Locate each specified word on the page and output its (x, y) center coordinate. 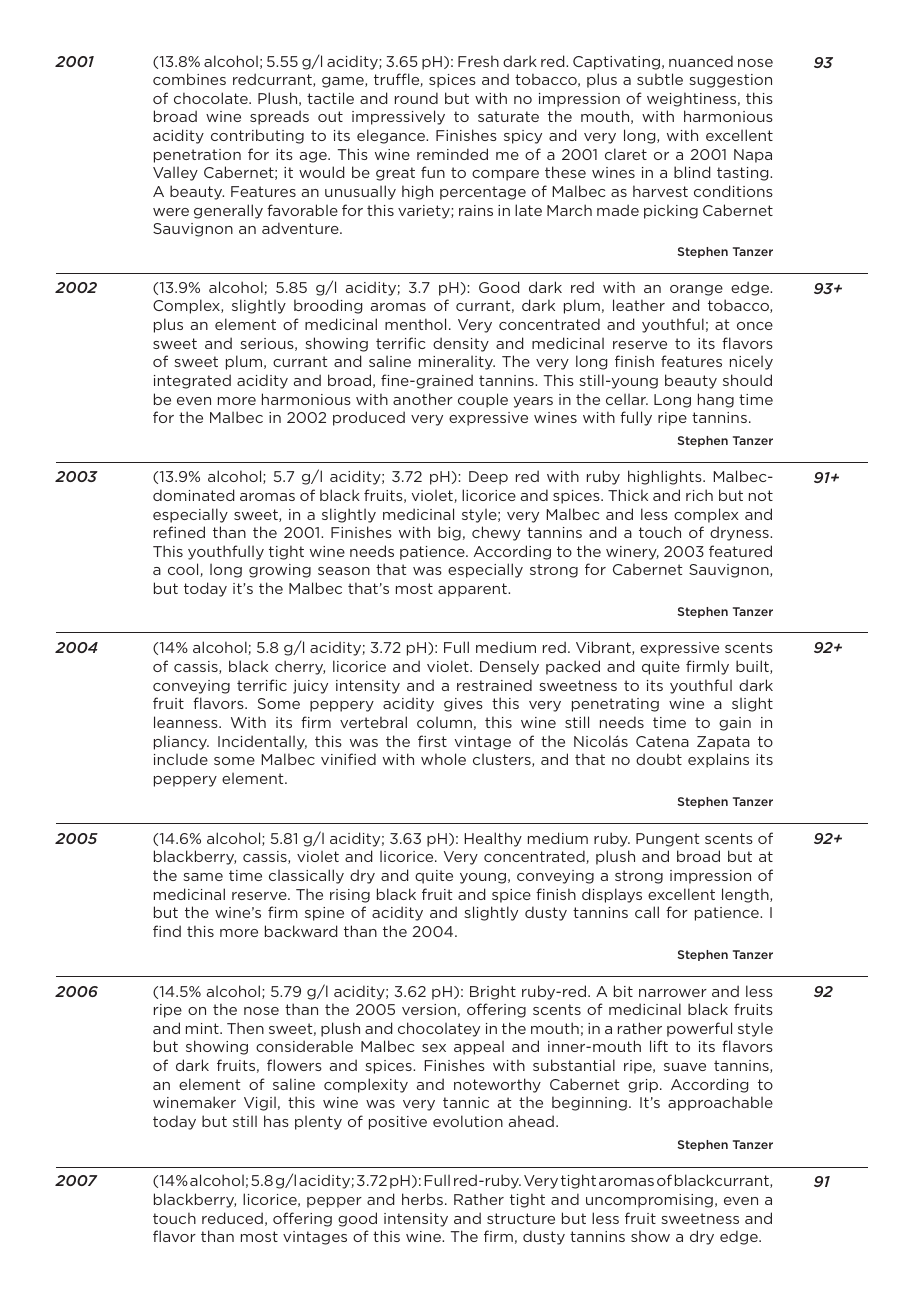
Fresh (478, 61)
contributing (257, 136)
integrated (192, 381)
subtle (660, 79)
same (203, 877)
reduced (232, 1218)
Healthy (493, 839)
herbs (424, 1199)
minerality (457, 362)
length (746, 895)
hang (716, 400)
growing (280, 571)
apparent (473, 590)
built (753, 667)
